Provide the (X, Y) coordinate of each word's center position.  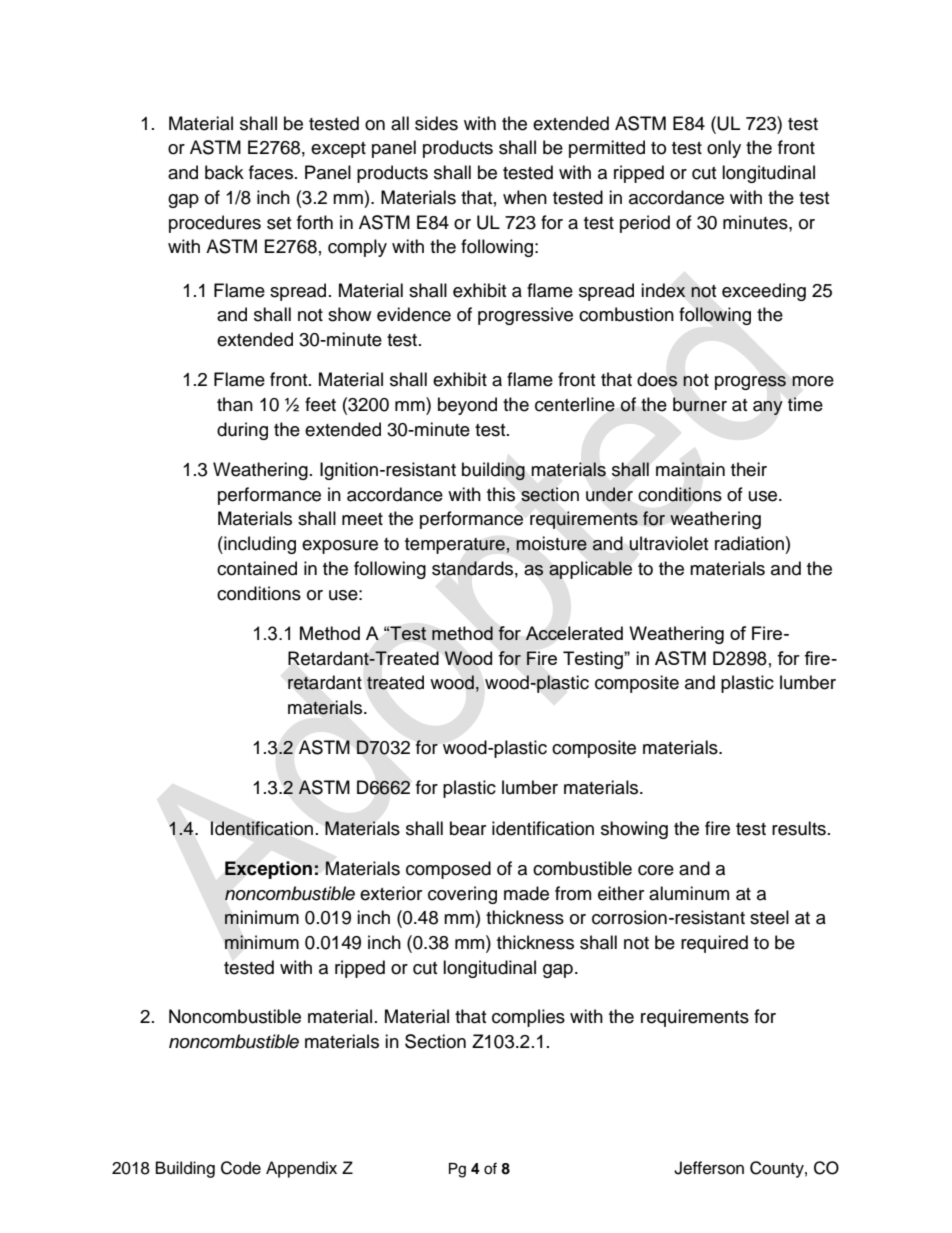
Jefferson (709, 1168)
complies (528, 1018)
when (525, 197)
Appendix (301, 1169)
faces (272, 172)
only (724, 149)
